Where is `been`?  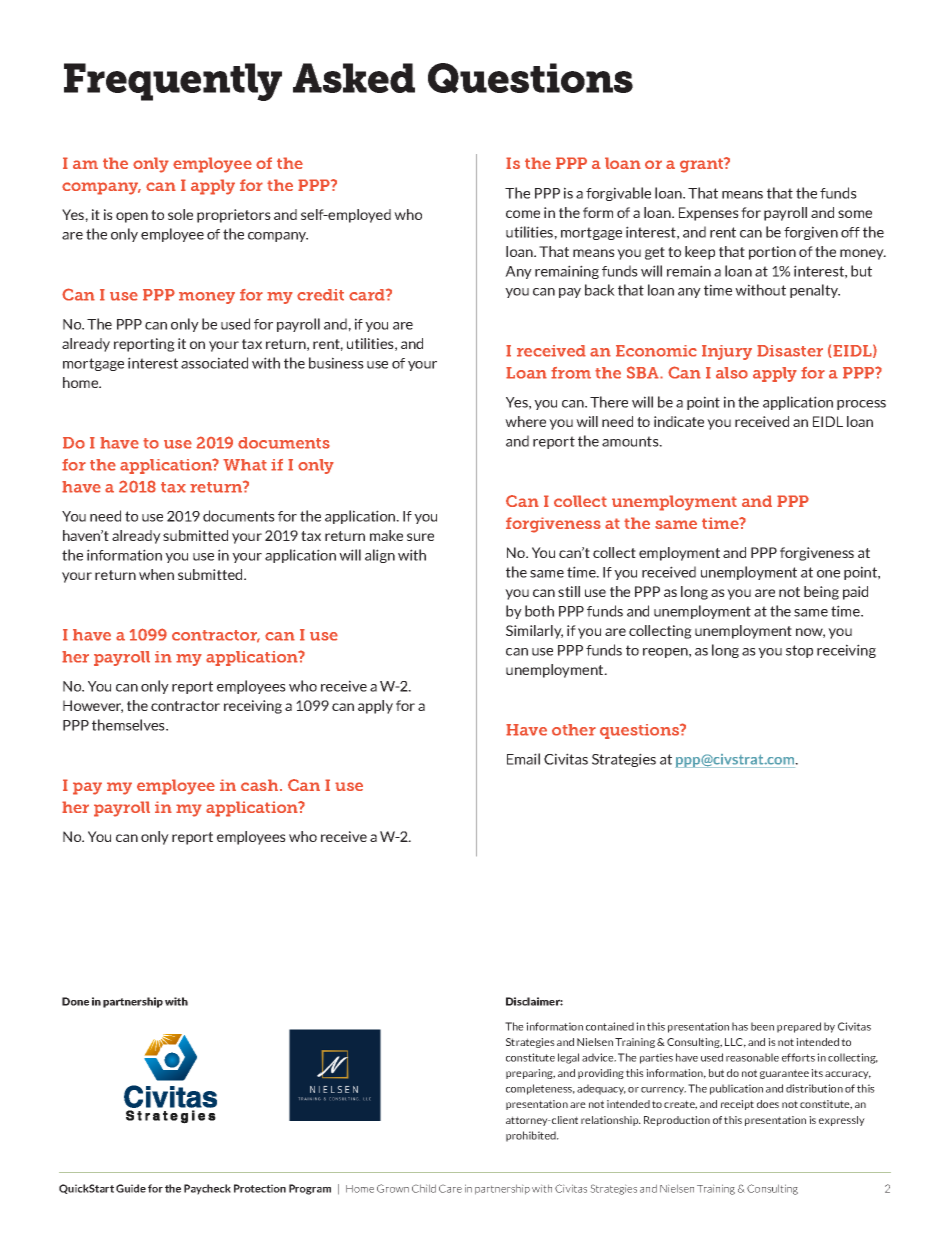
been is located at coordinates (762, 1026).
